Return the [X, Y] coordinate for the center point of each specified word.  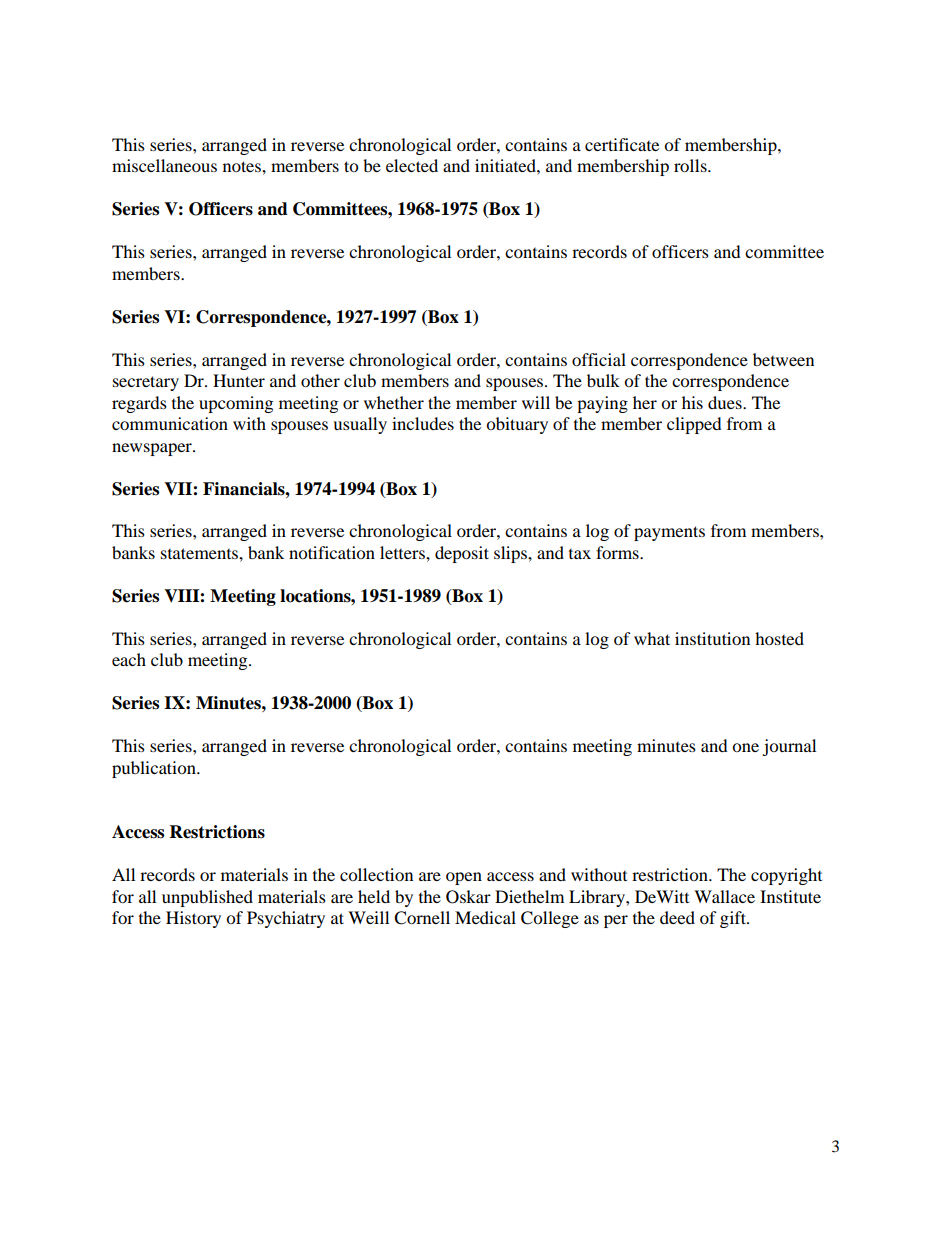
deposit [462, 554]
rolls [691, 165]
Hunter [239, 380]
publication [155, 769]
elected [412, 165]
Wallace [724, 896]
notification [332, 552]
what [652, 638]
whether [394, 402]
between [783, 359]
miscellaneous [164, 165]
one [745, 747]
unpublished [207, 898]
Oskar [468, 897]
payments [669, 533]
